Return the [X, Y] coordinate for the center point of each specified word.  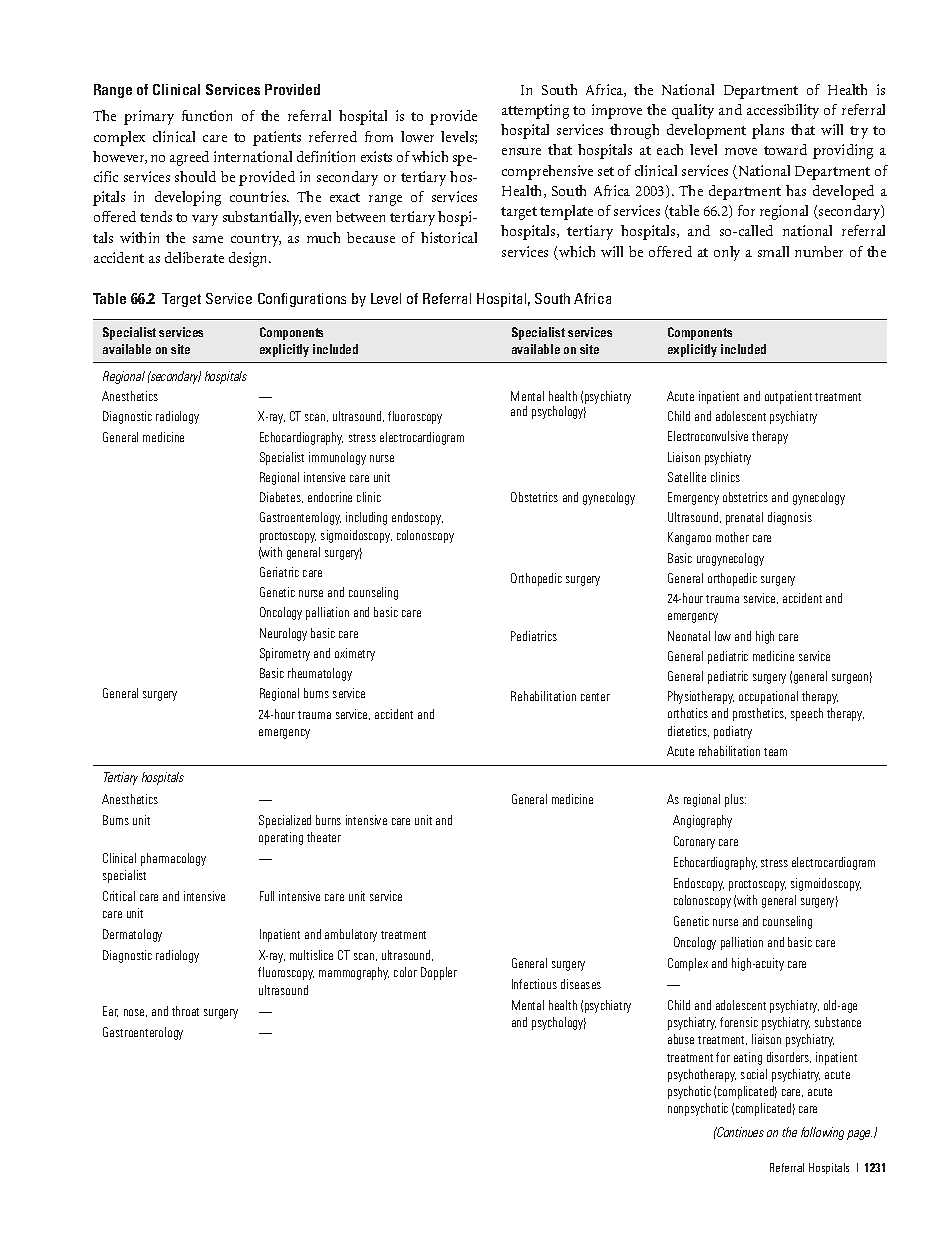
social [754, 1074]
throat [185, 1011]
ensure [521, 151]
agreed [189, 158]
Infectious [534, 984]
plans [768, 131]
